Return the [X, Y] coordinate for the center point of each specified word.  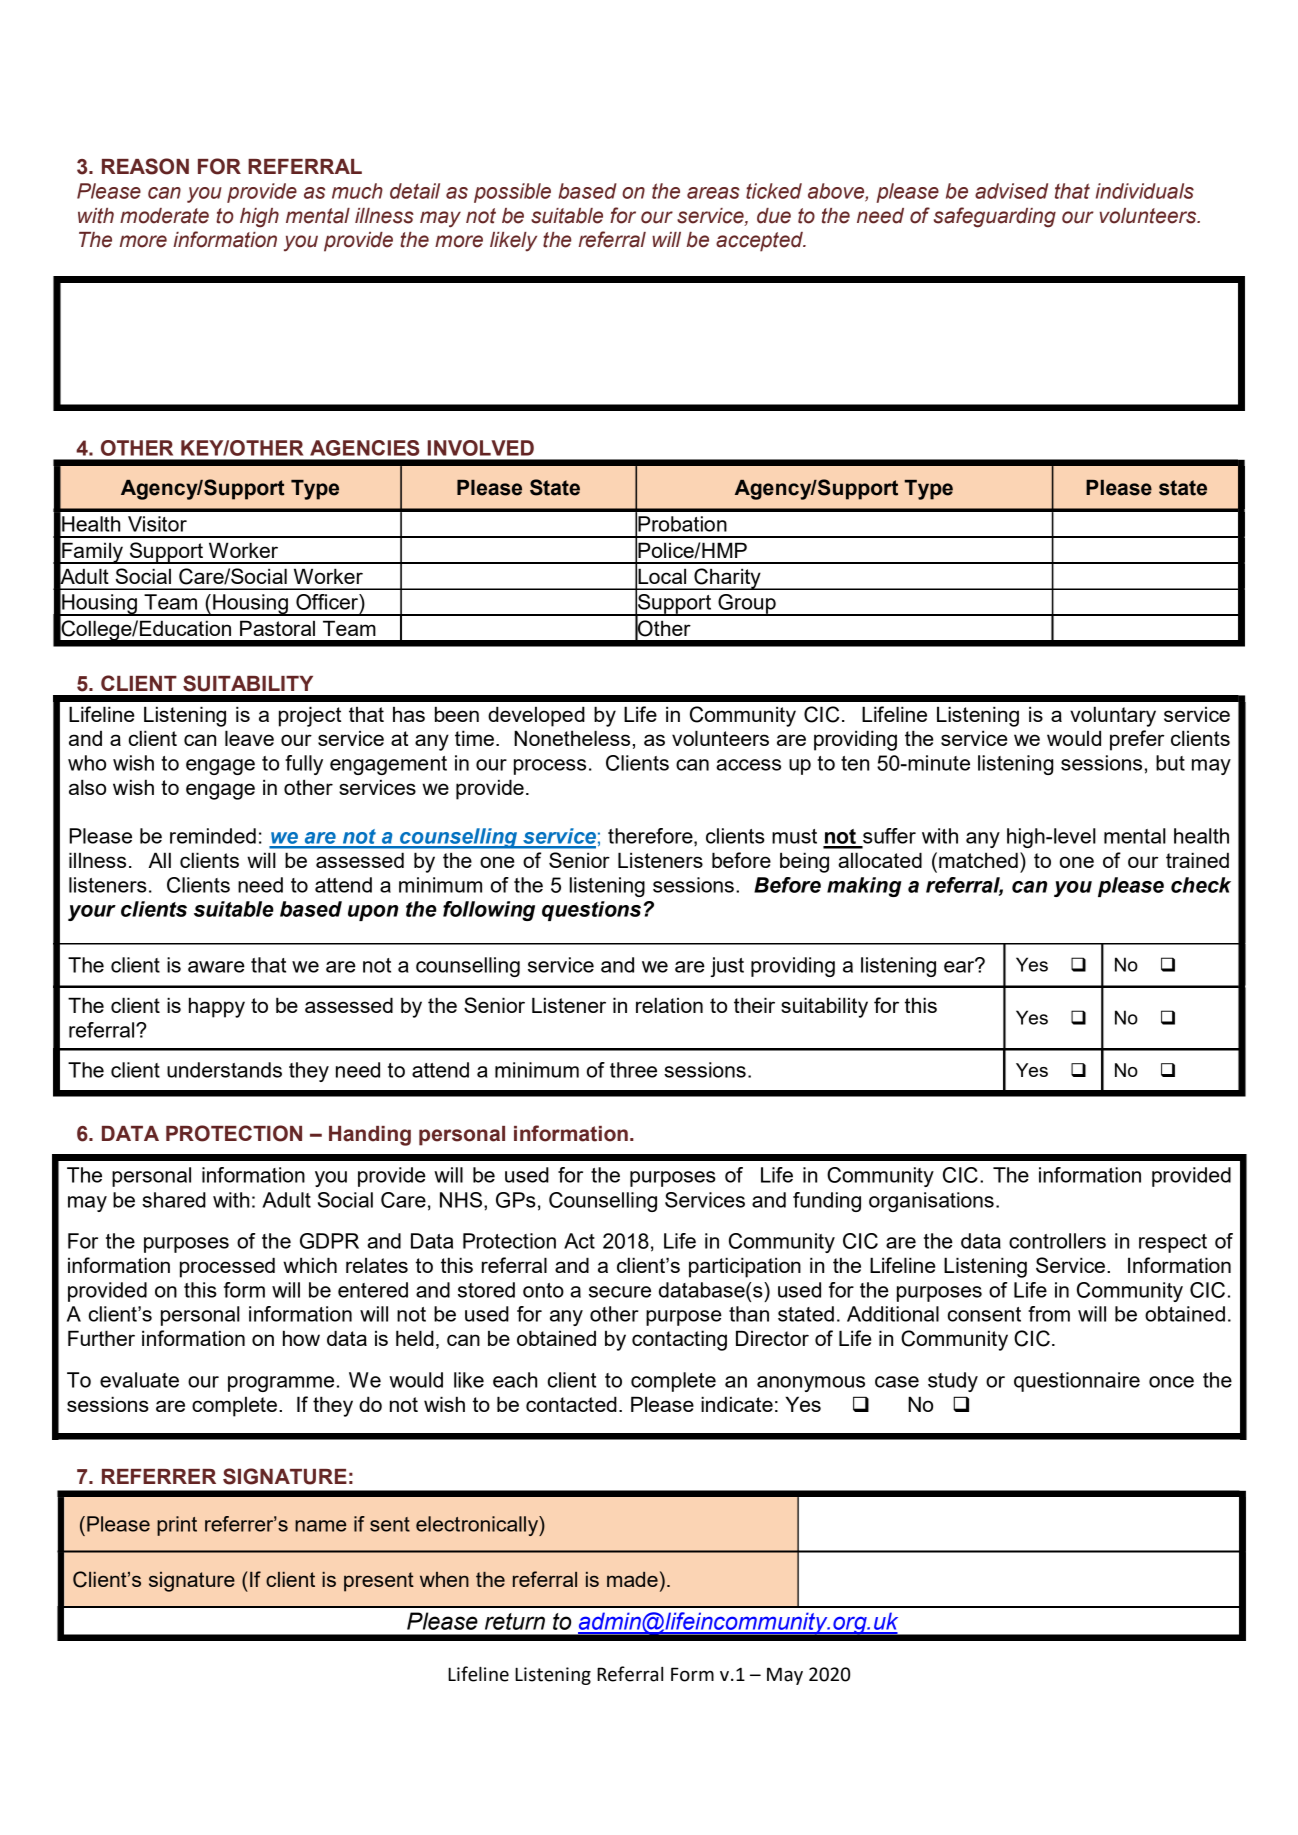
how [301, 1338]
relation [669, 1005]
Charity [727, 579]
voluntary [1113, 716]
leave [249, 738]
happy [217, 1007]
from [1049, 1314]
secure [620, 1292]
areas [713, 193]
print [177, 1526]
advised [1011, 191]
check [1201, 885]
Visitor [157, 524]
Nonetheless [572, 738]
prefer [1137, 740]
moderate [164, 216]
